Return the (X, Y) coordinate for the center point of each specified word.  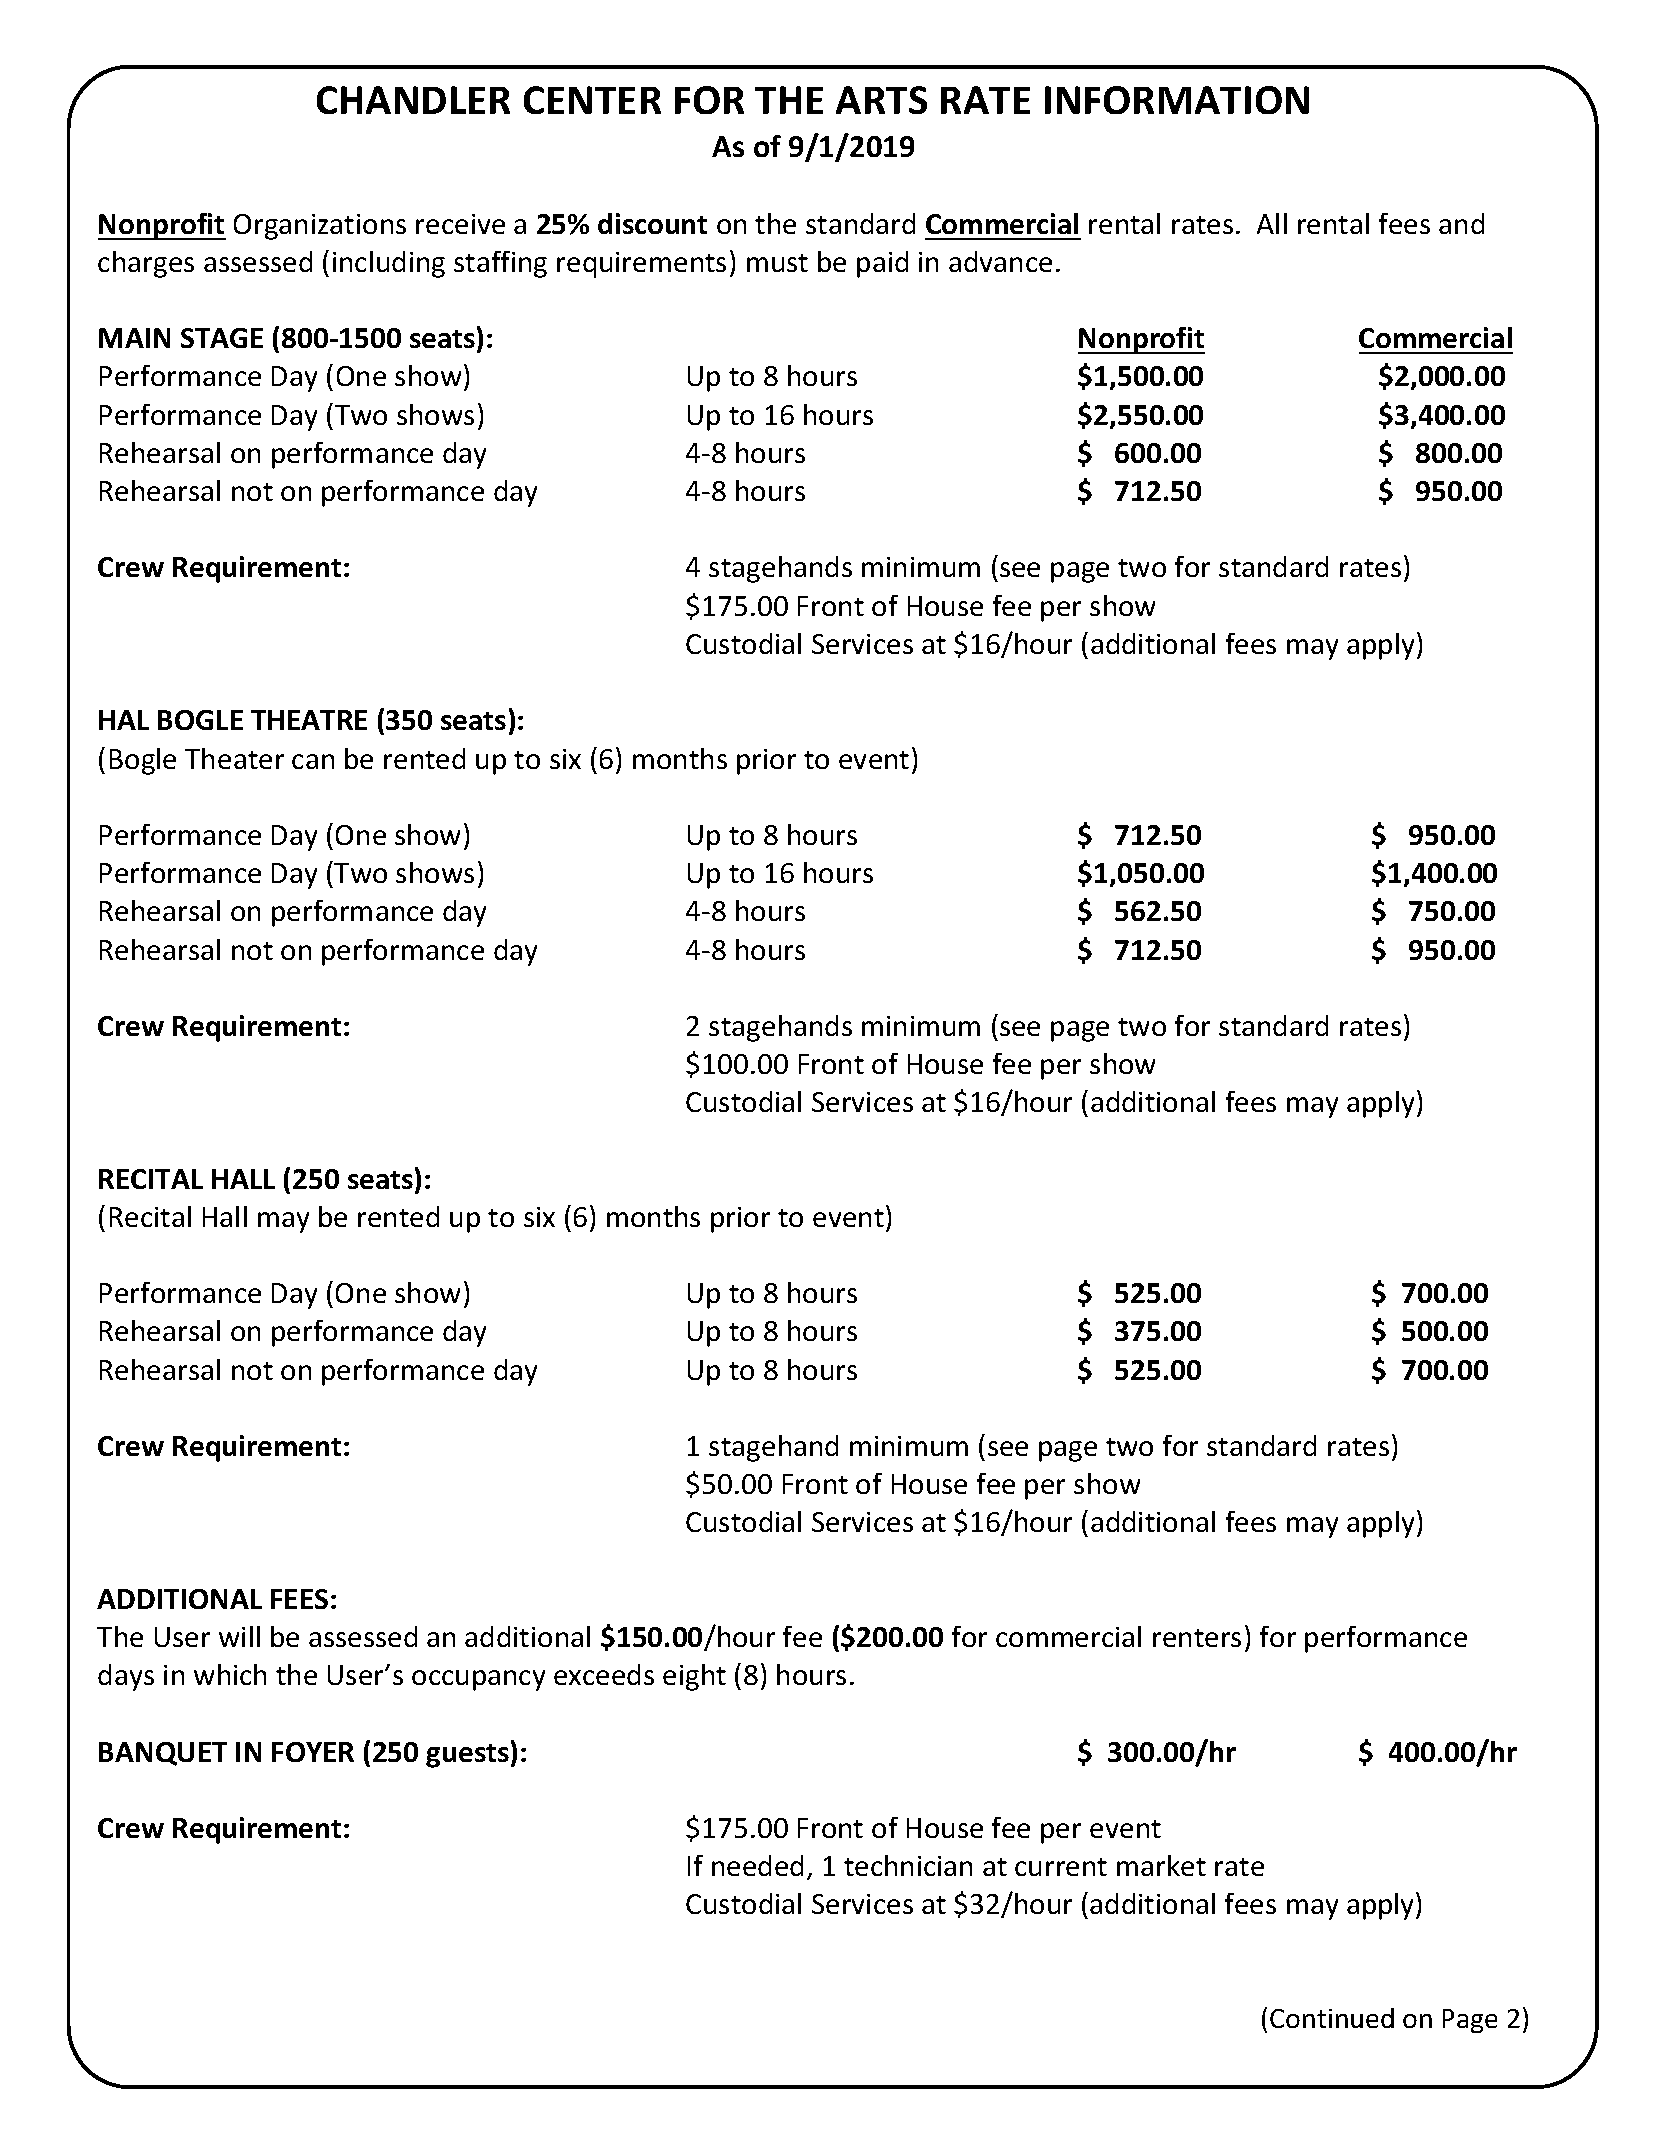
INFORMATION (1177, 100)
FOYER (313, 1752)
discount (652, 223)
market (1161, 1865)
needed (757, 1865)
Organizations (320, 227)
